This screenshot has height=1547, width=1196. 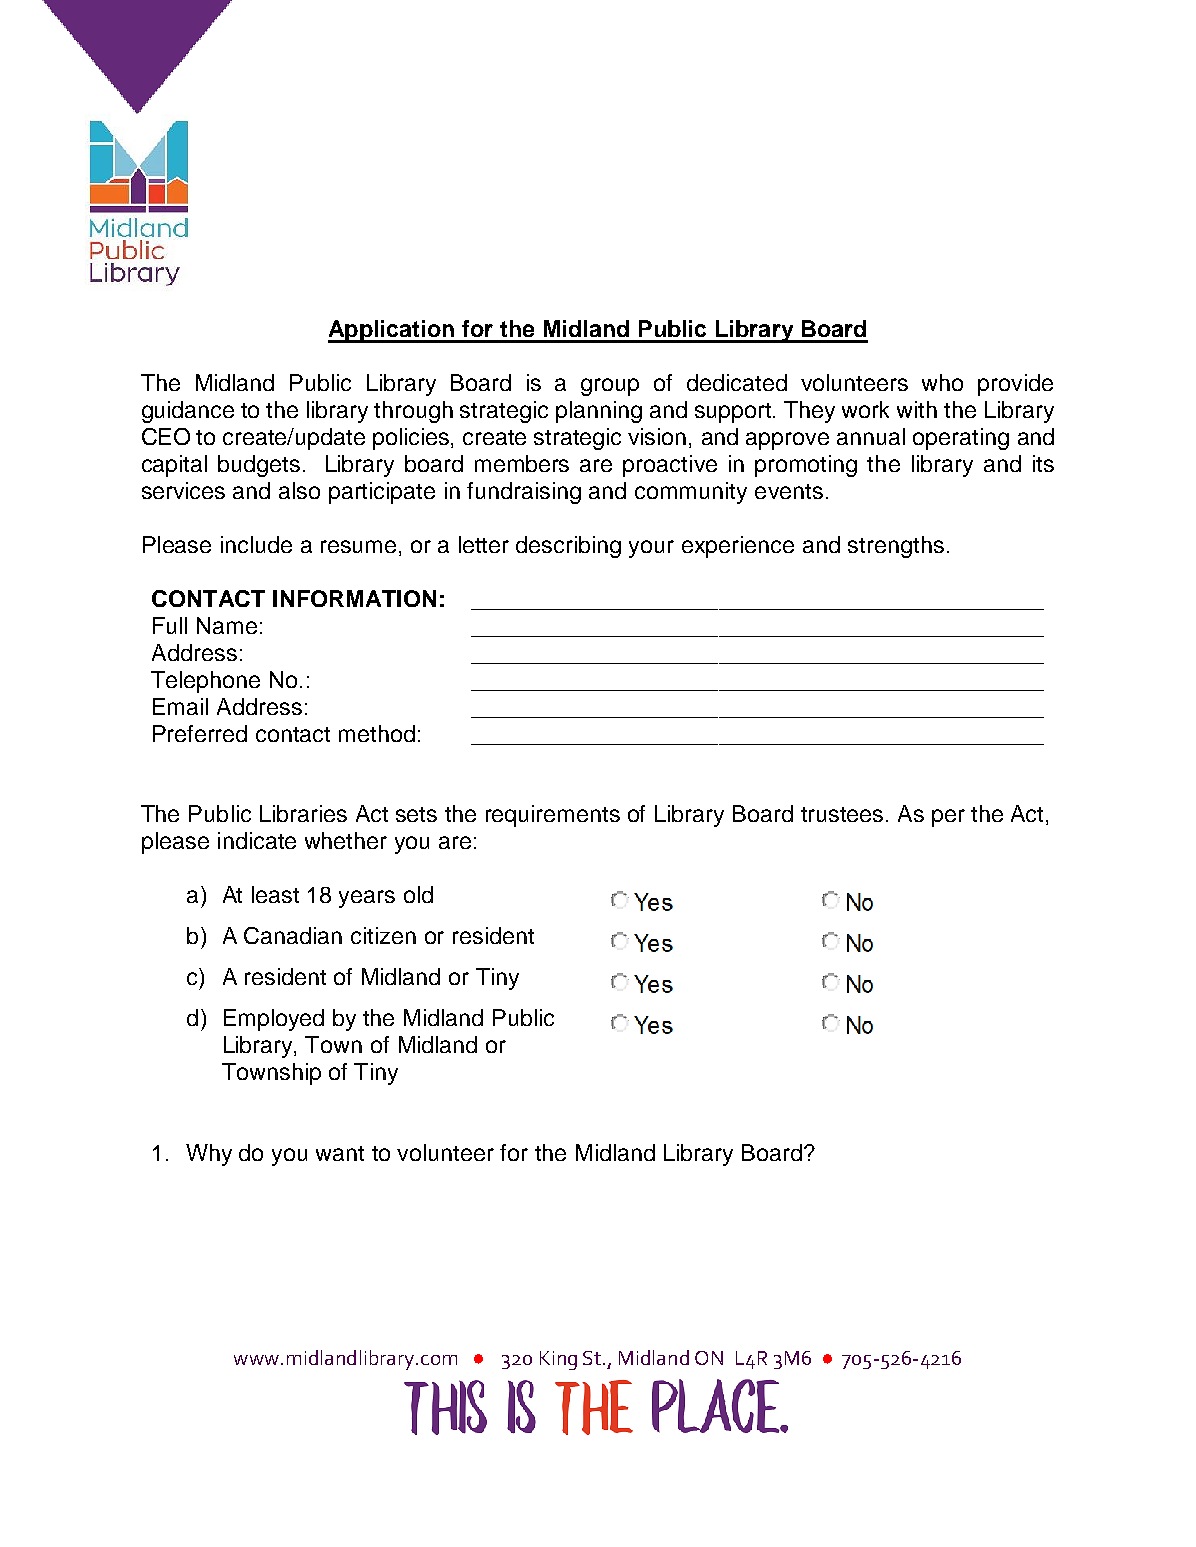 I want to click on who, so click(x=942, y=382).
